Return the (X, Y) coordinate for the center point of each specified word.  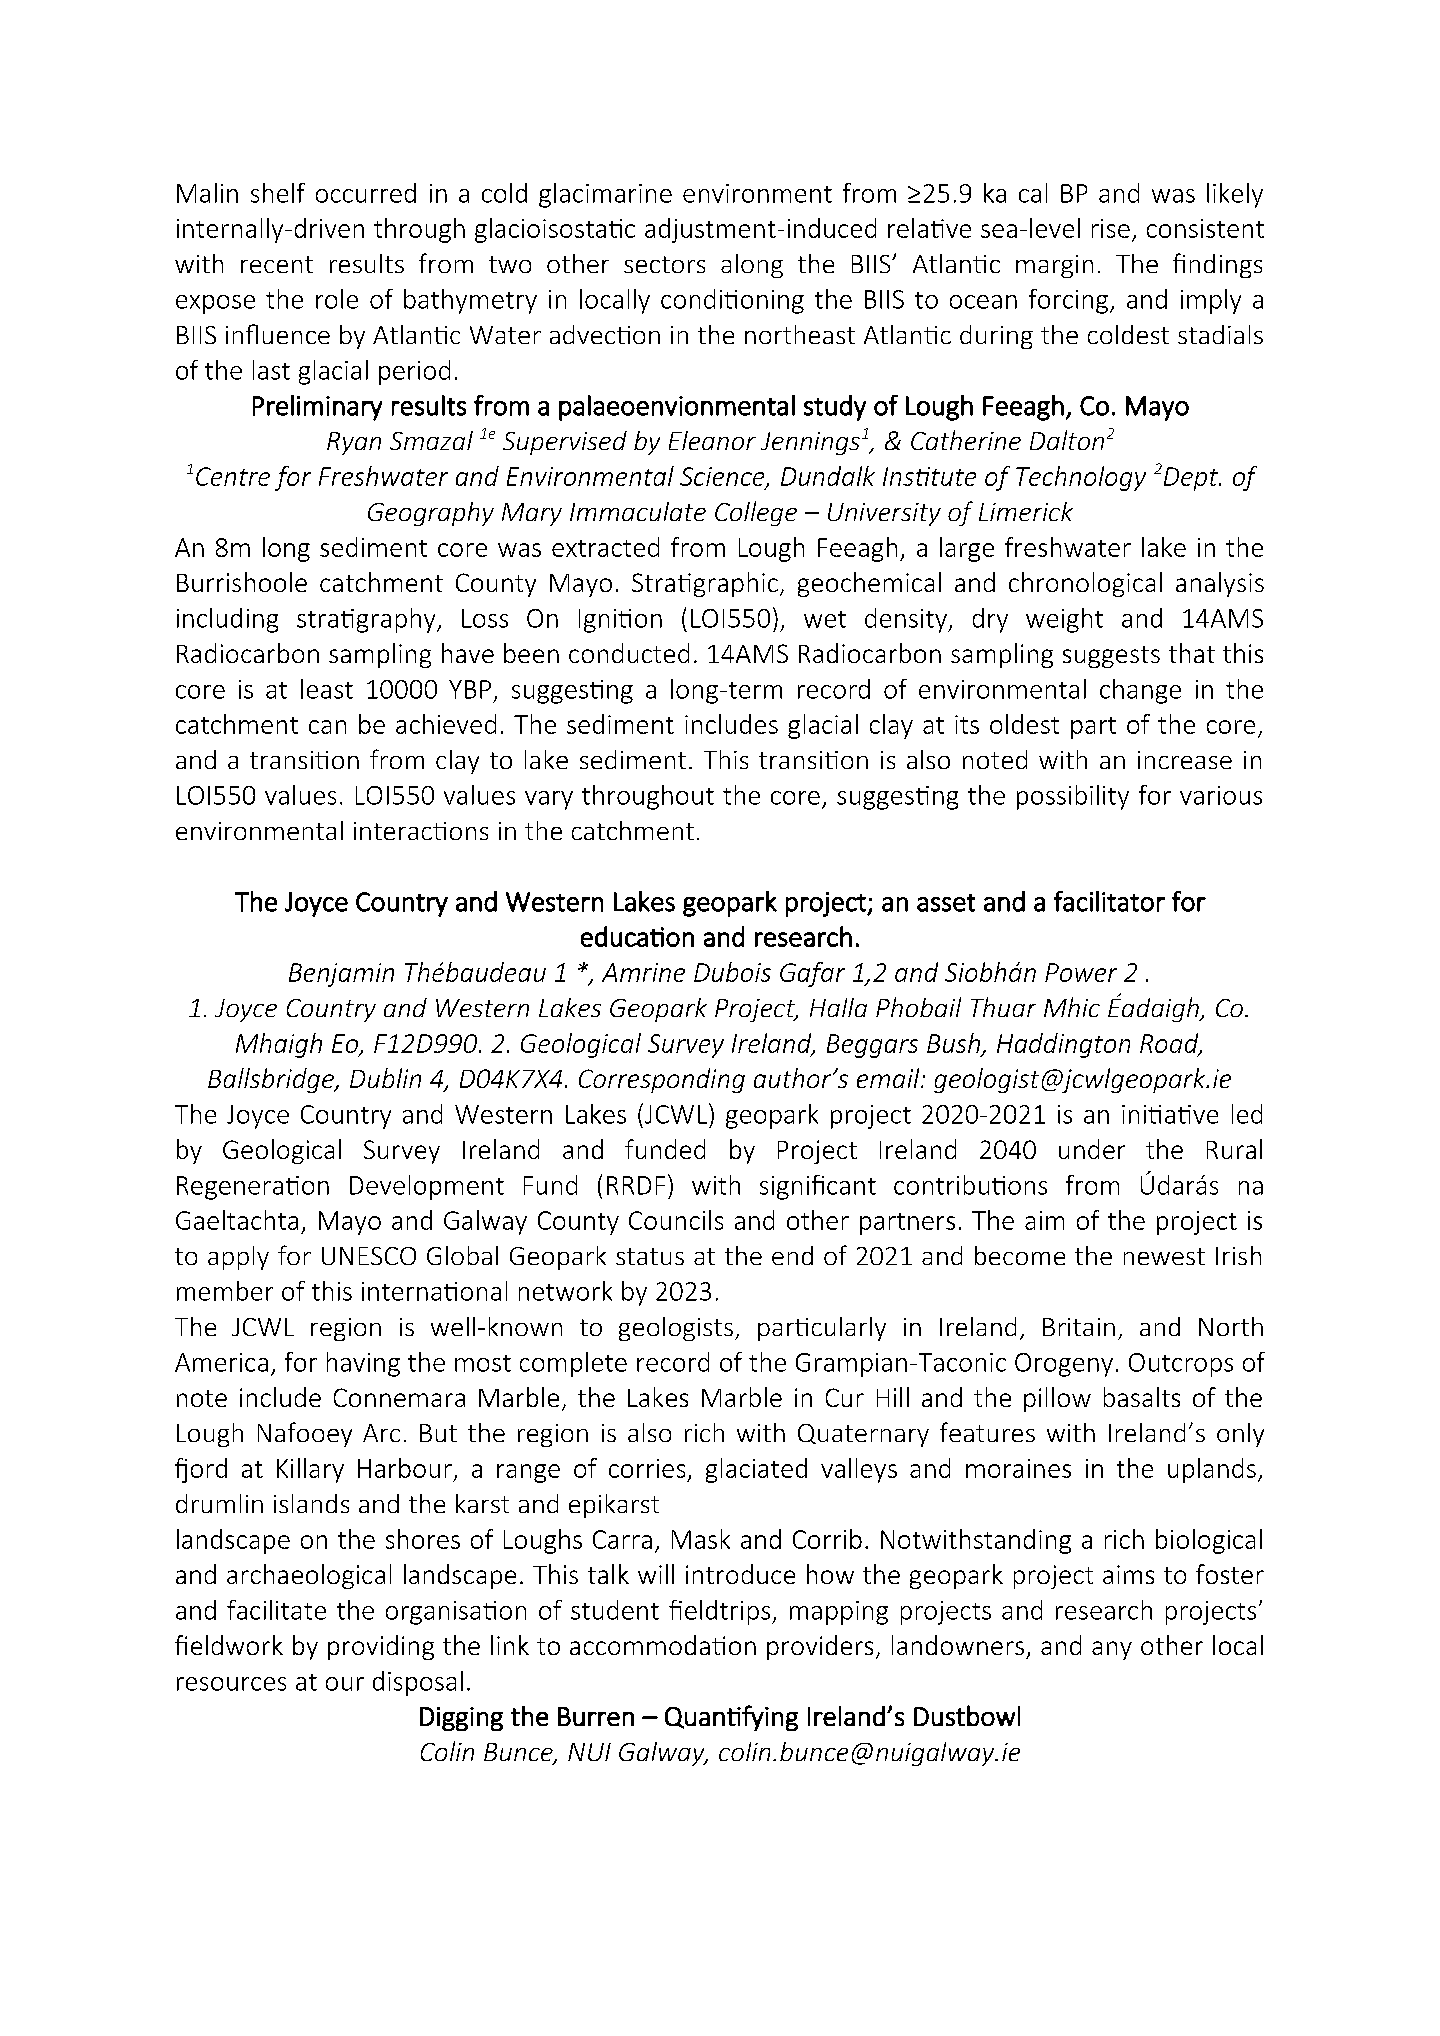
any (1112, 1650)
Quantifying (731, 1718)
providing (381, 1647)
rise (1111, 228)
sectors (664, 264)
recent (277, 264)
